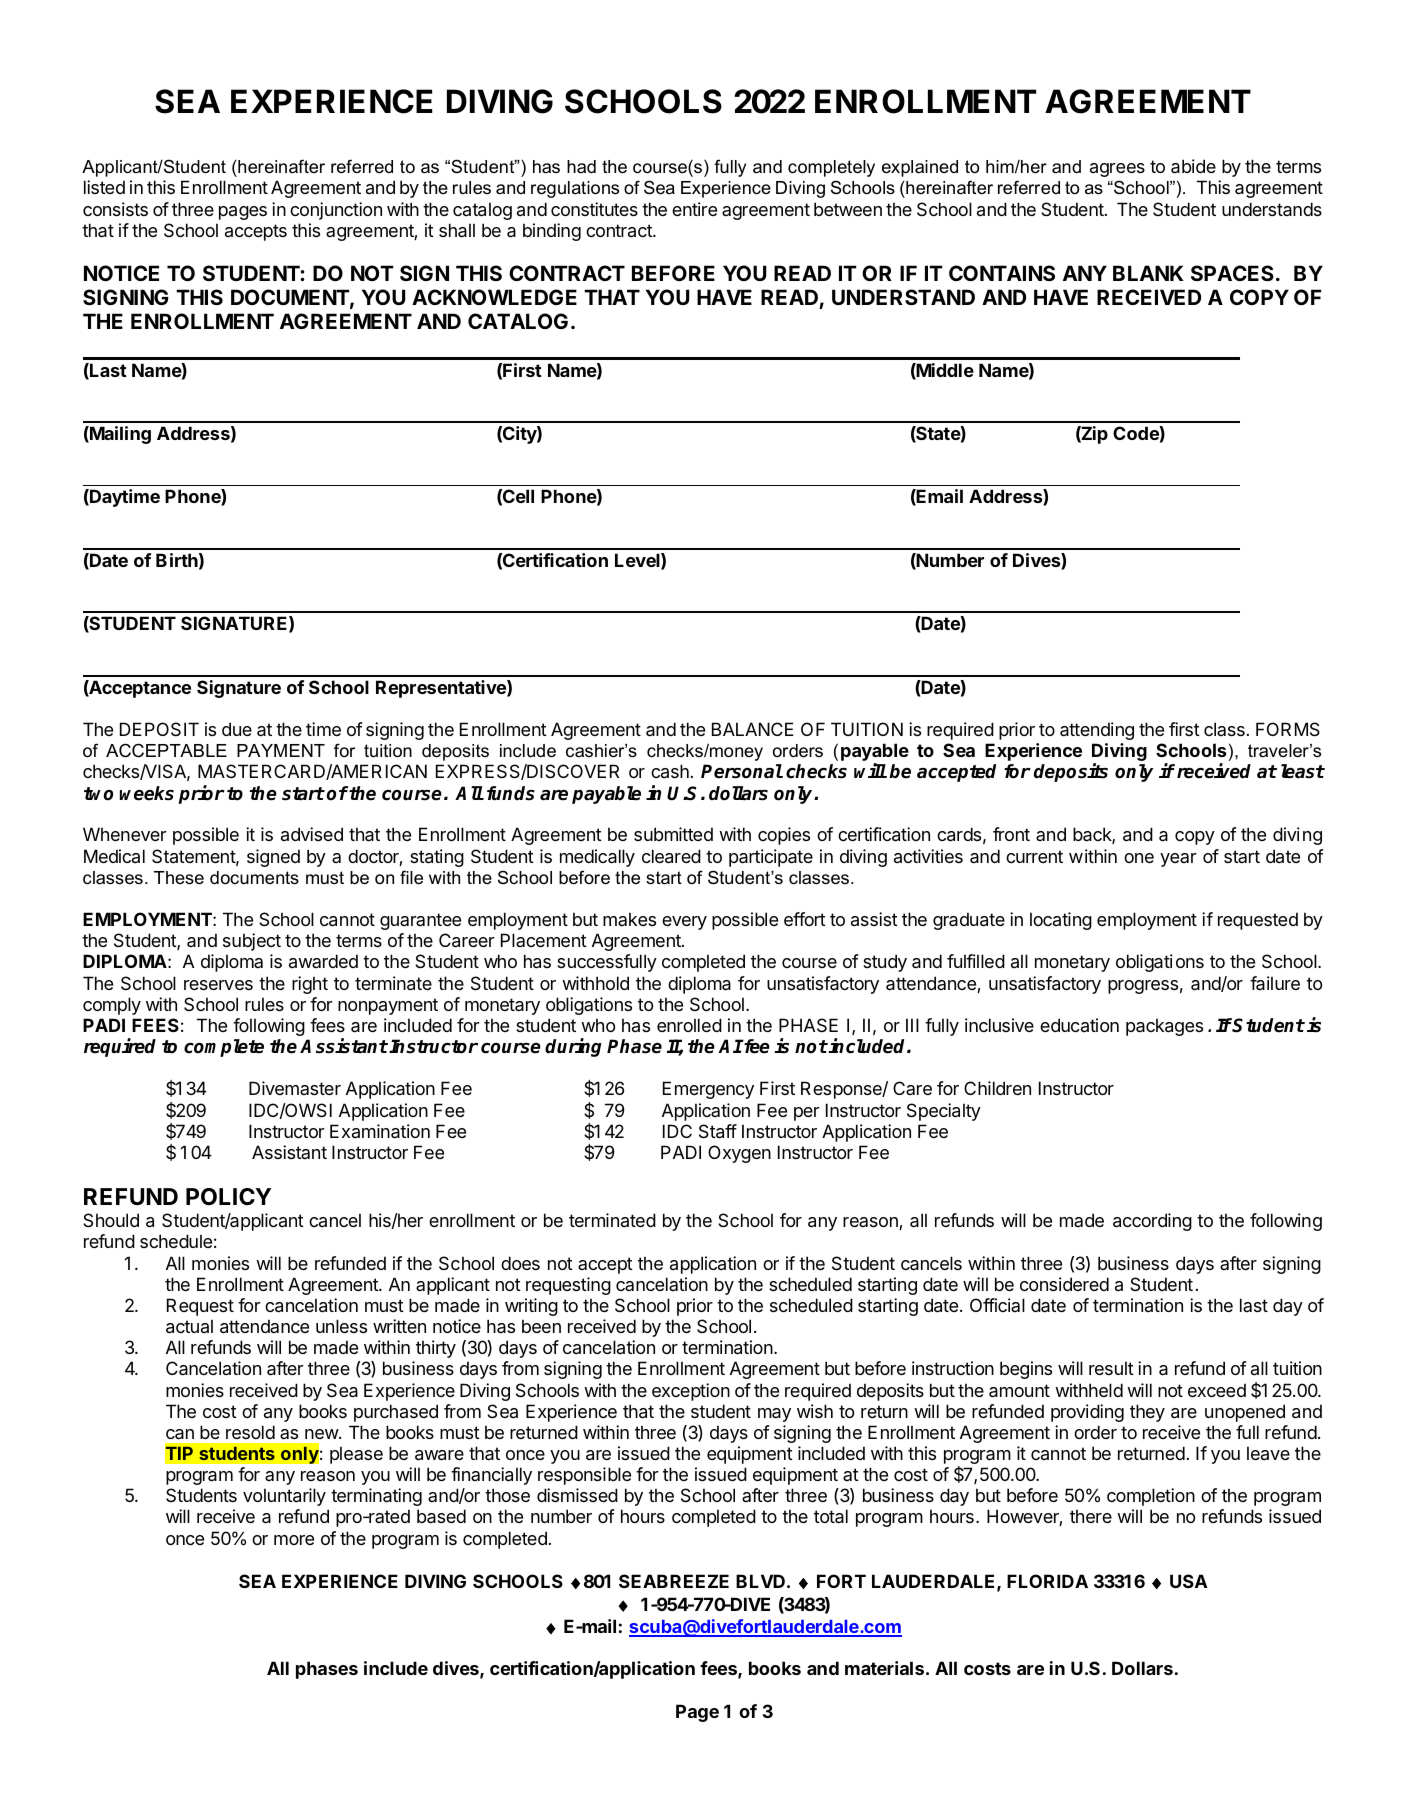 This document has width=1405, height=1819. I want to click on agrees, so click(1117, 170).
